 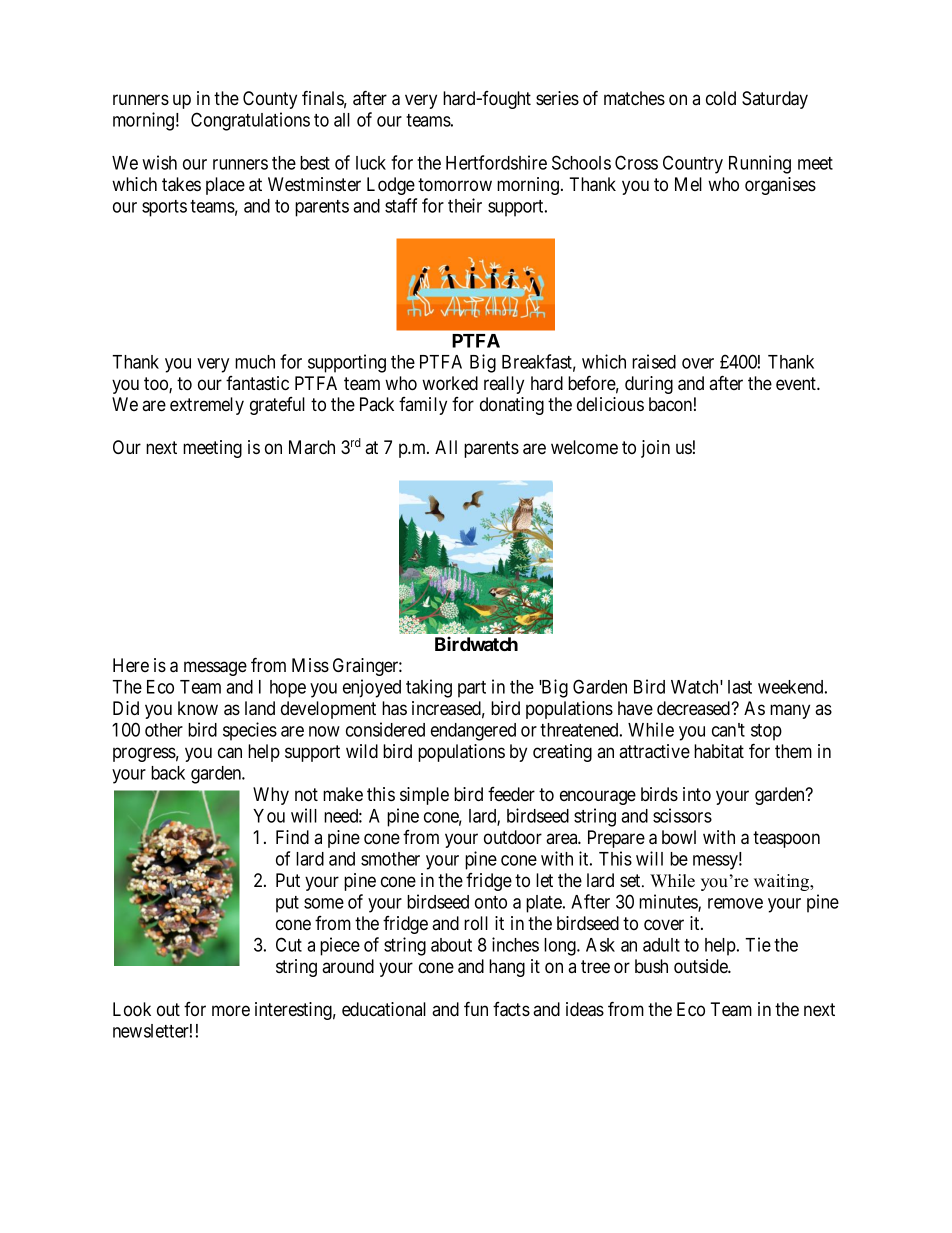 What do you see at coordinates (424, 796) in the screenshot?
I see `simple` at bounding box center [424, 796].
